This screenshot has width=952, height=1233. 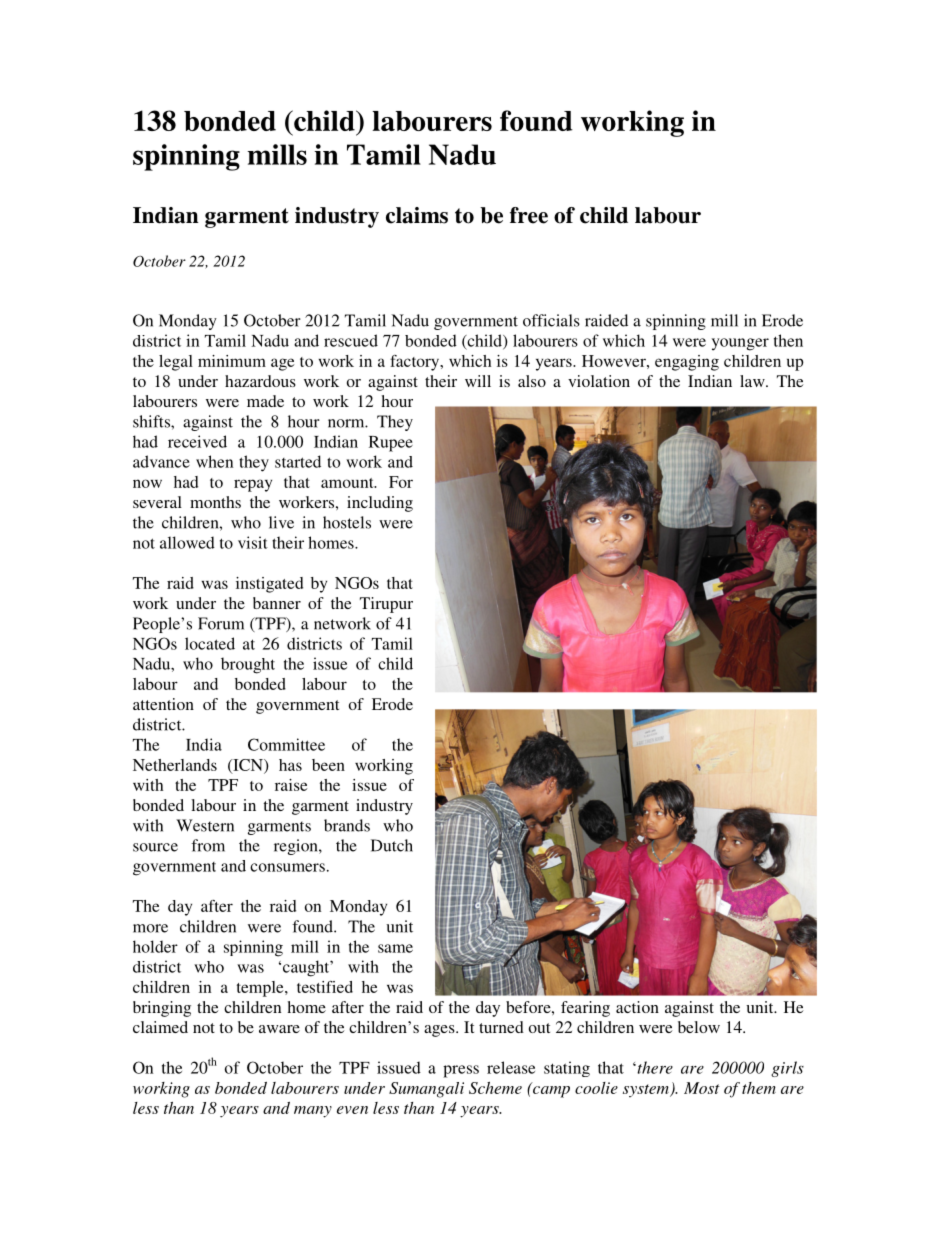 What do you see at coordinates (392, 845) in the screenshot?
I see `Dutch` at bounding box center [392, 845].
